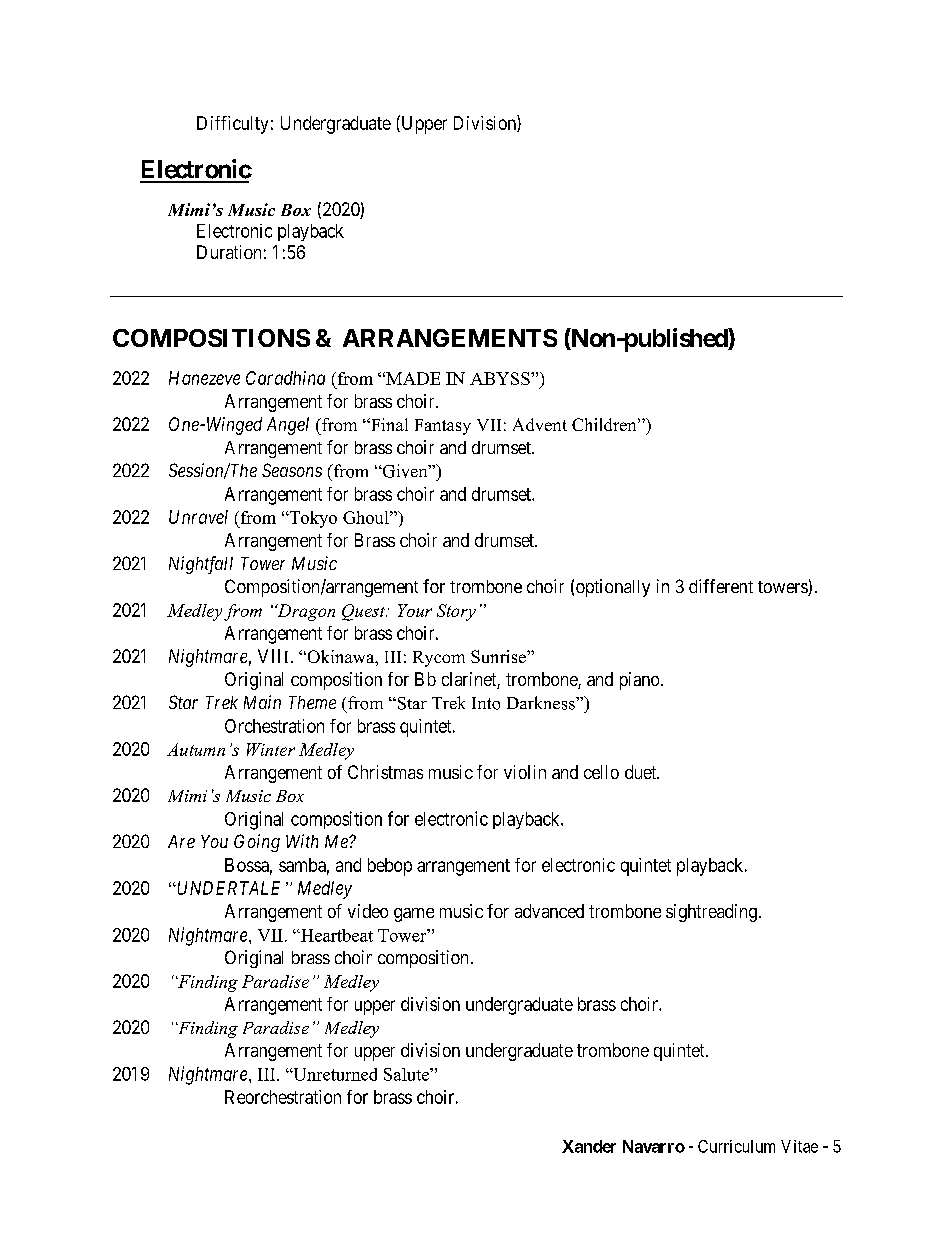 The width and height of the screenshot is (952, 1233). What do you see at coordinates (232, 125) in the screenshot?
I see `Difficulty` at bounding box center [232, 125].
